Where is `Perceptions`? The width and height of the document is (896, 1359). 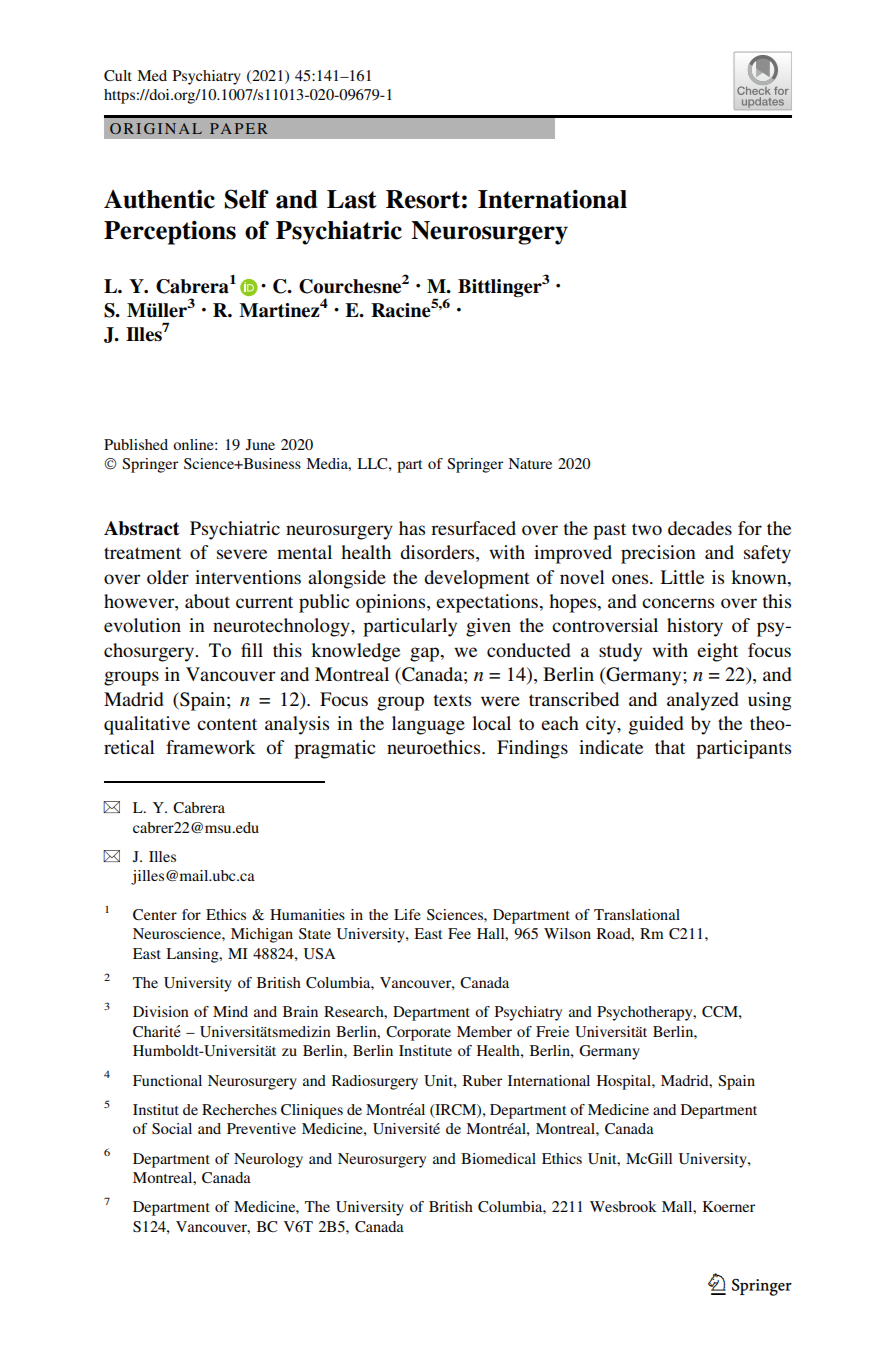
Perceptions is located at coordinates (170, 232).
